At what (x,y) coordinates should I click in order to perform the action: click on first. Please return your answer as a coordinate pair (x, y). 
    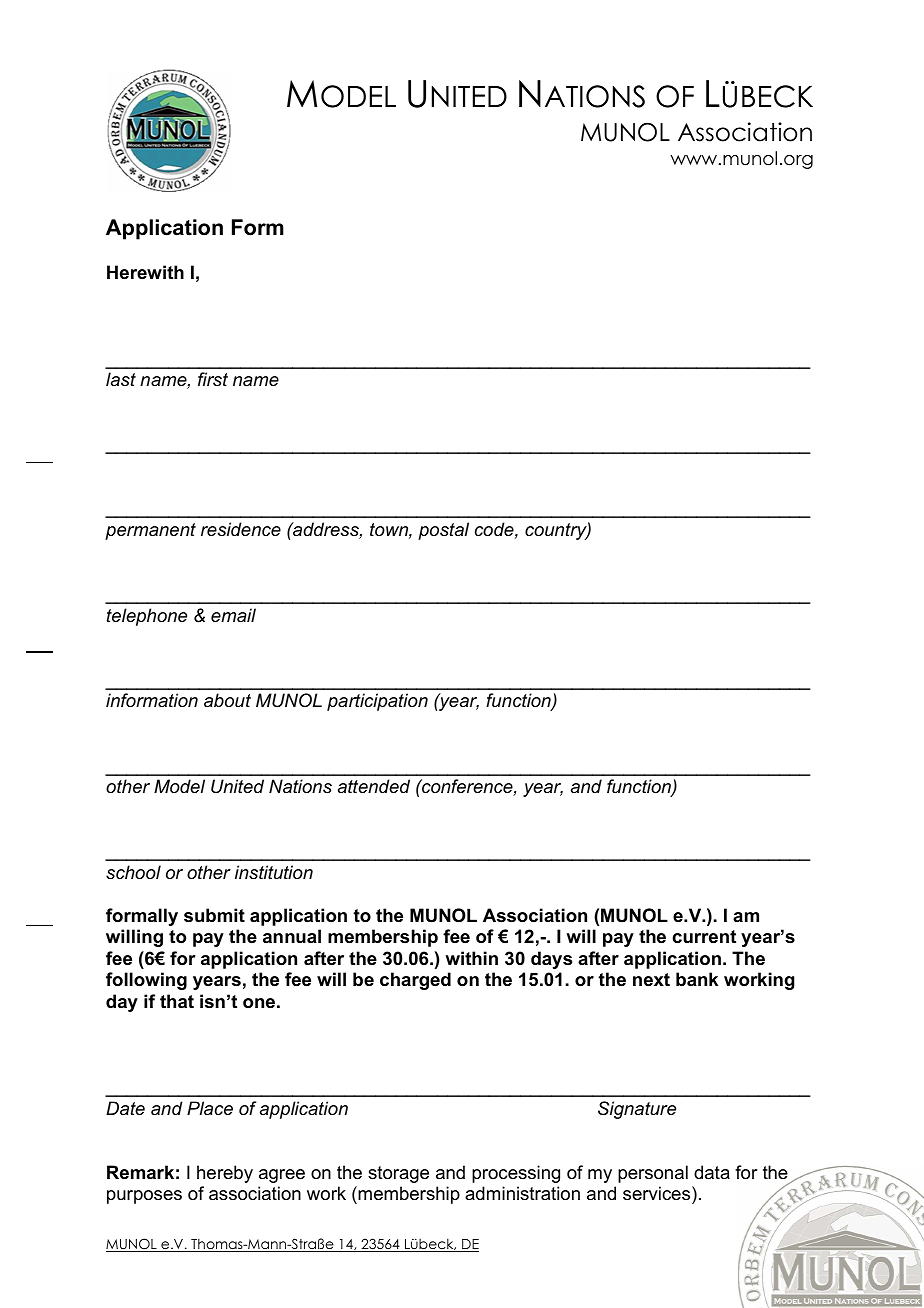
    Looking at the image, I should click on (213, 379).
